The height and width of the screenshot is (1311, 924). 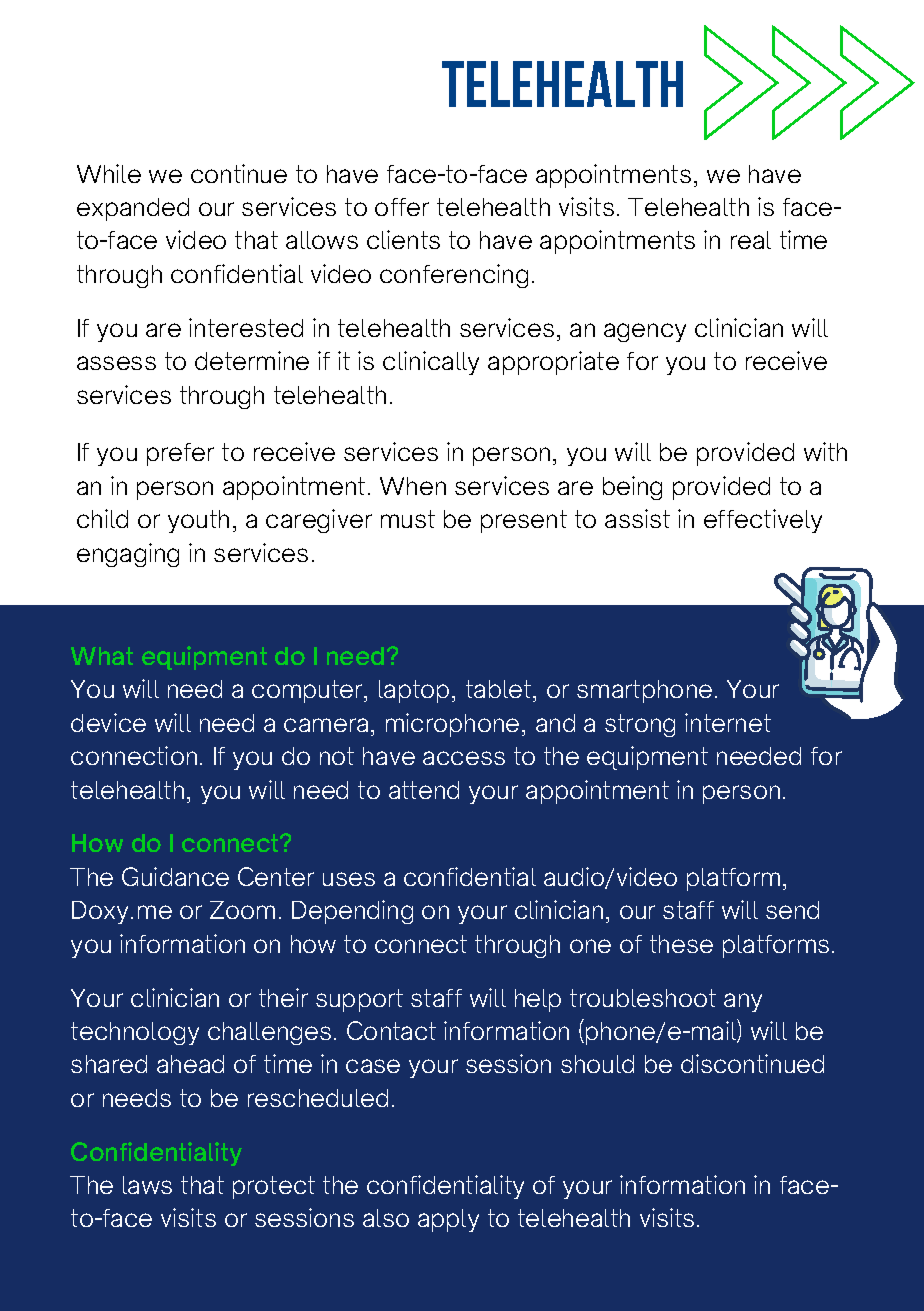 What do you see at coordinates (408, 519) in the screenshot?
I see `must` at bounding box center [408, 519].
